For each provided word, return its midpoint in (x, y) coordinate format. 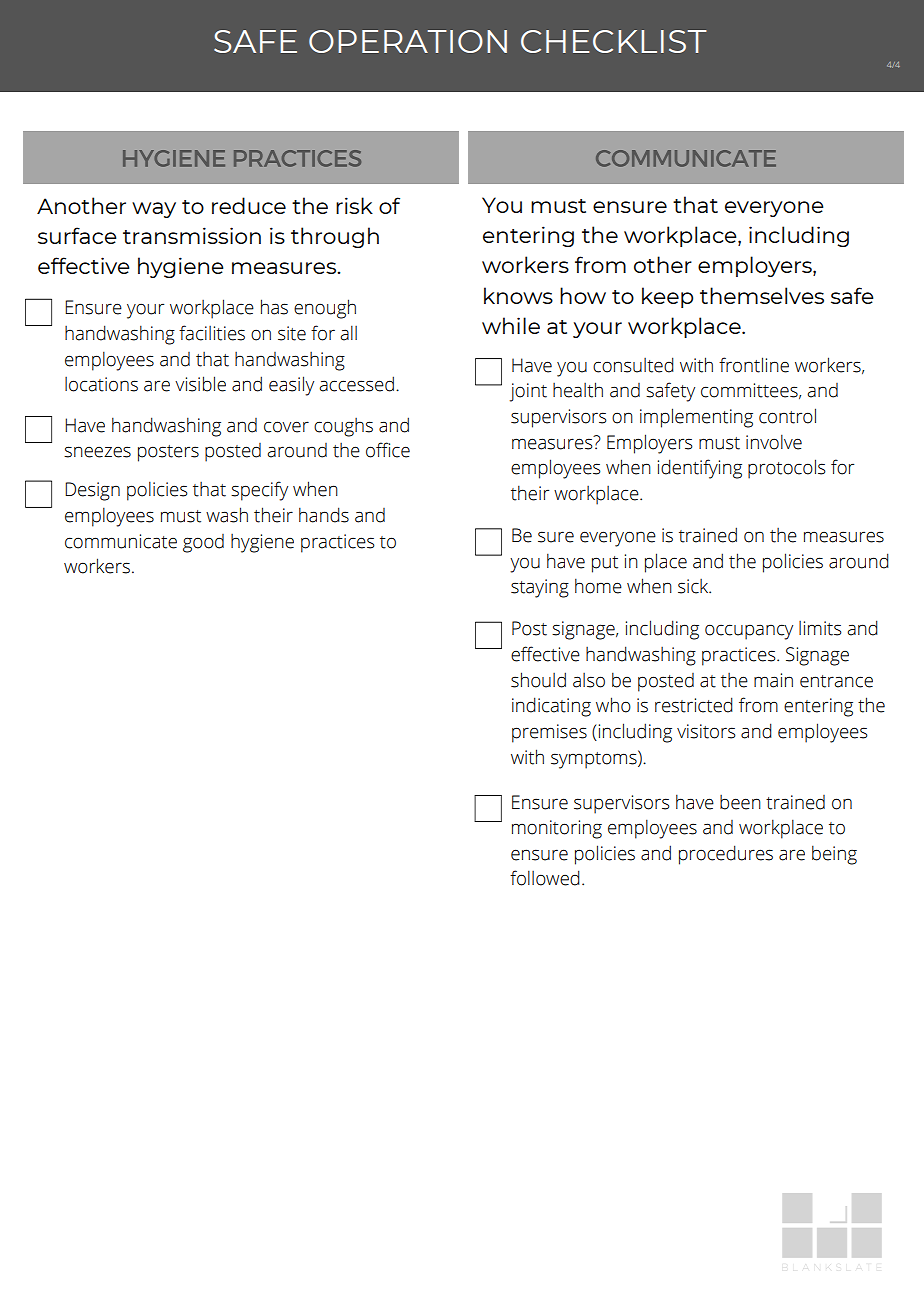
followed (545, 878)
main (773, 680)
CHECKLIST (614, 41)
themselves (762, 295)
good (203, 543)
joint (528, 392)
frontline (754, 365)
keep (667, 297)
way (154, 210)
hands (324, 515)
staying (540, 588)
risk (354, 205)
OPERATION (408, 41)
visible (200, 384)
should (538, 680)
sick (694, 586)
